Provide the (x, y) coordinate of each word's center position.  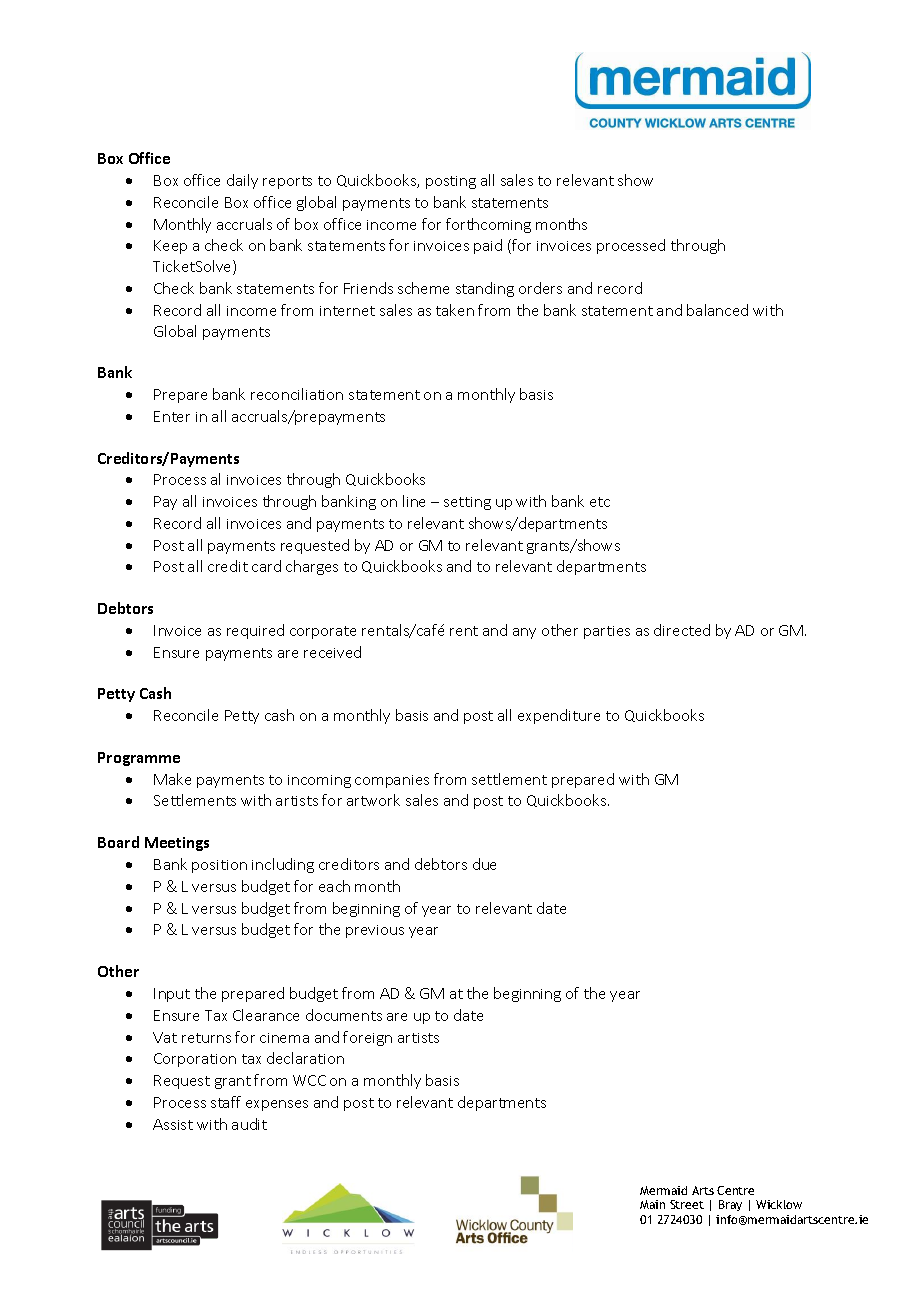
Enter (172, 416)
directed (682, 630)
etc (600, 502)
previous (375, 931)
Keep (170, 247)
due (484, 864)
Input (172, 995)
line (414, 501)
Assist (173, 1124)
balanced (717, 310)
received (332, 652)
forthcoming (488, 225)
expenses (277, 1105)
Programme (139, 759)
